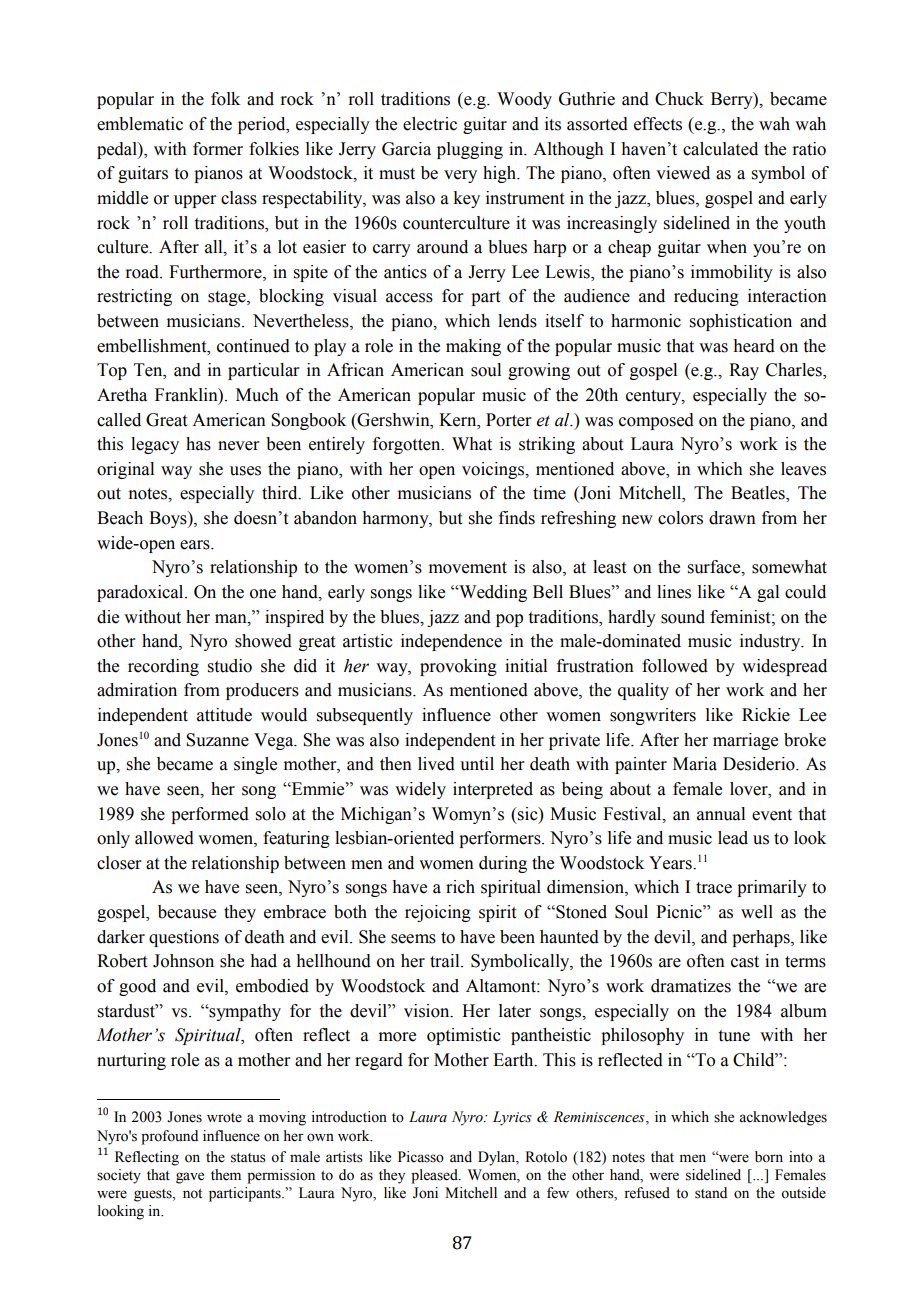 The width and height of the page is (924, 1308). What do you see at coordinates (711, 1193) in the page?
I see `stand` at bounding box center [711, 1193].
